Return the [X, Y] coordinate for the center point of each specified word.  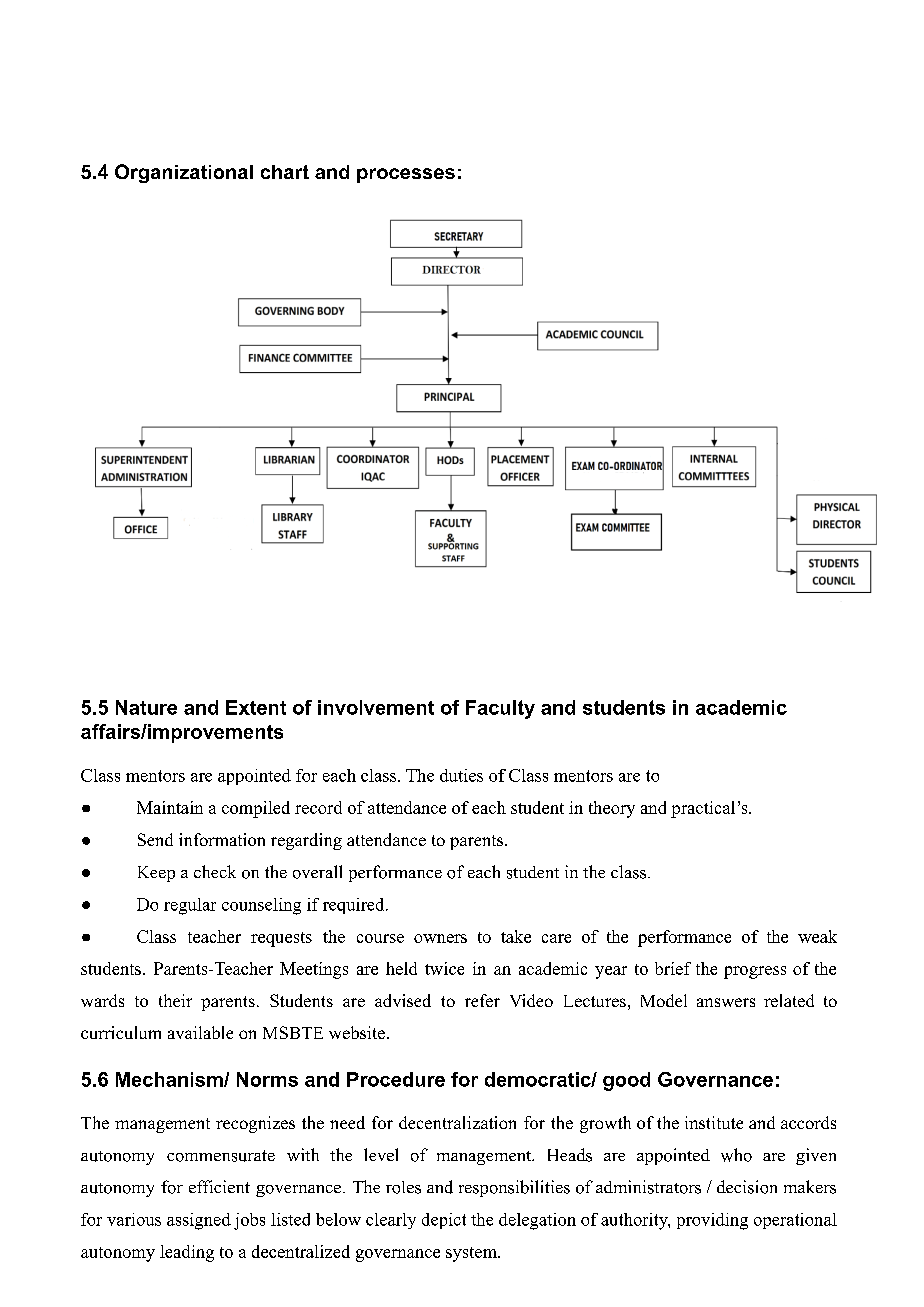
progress [755, 972]
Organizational [184, 173]
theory [612, 809]
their [175, 1000]
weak [817, 936]
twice [444, 968]
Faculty [500, 709]
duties [461, 775]
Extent [256, 707]
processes [406, 175]
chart [285, 172]
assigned [199, 1221]
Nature [146, 707]
